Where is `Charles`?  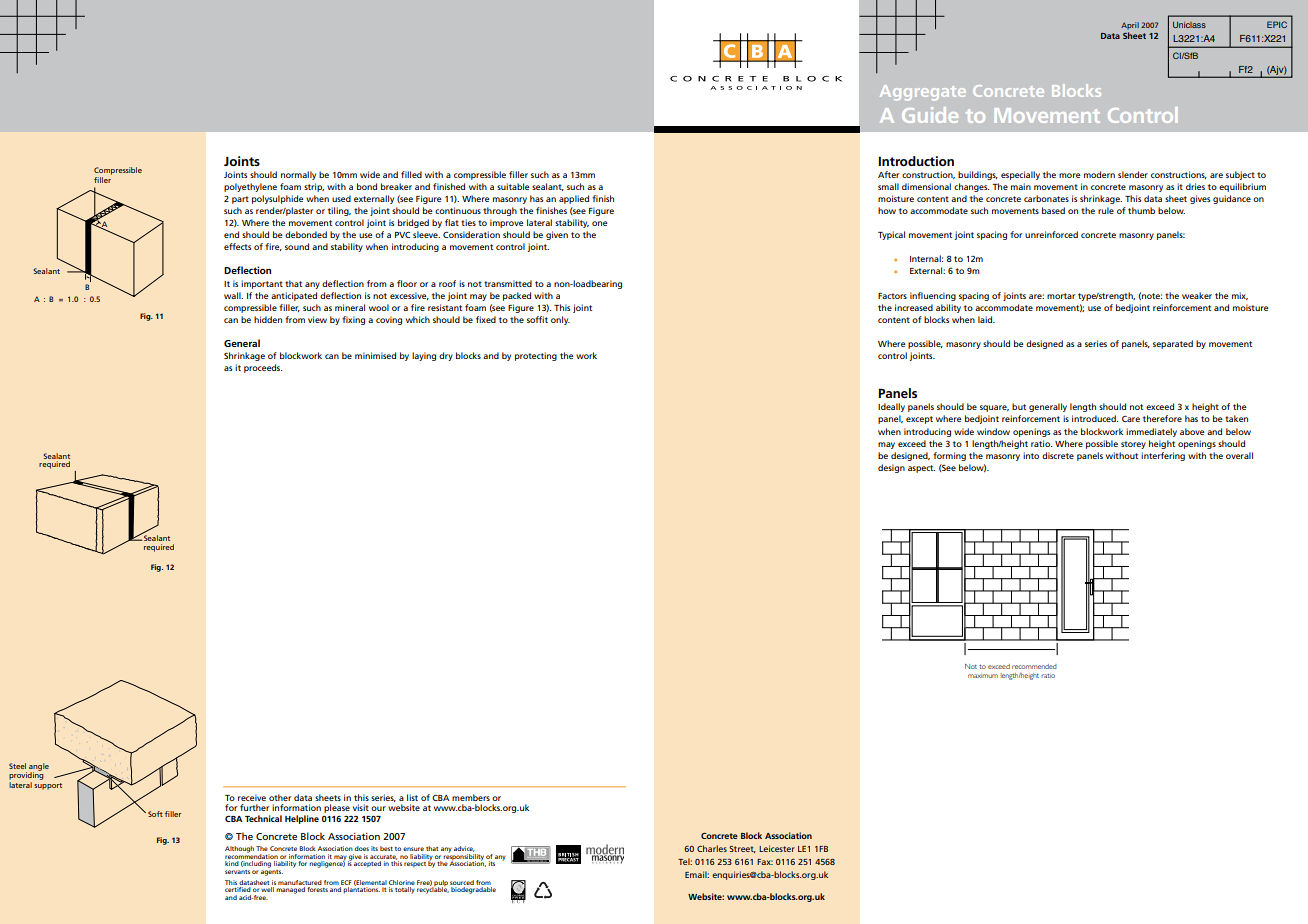 Charles is located at coordinates (712, 848).
